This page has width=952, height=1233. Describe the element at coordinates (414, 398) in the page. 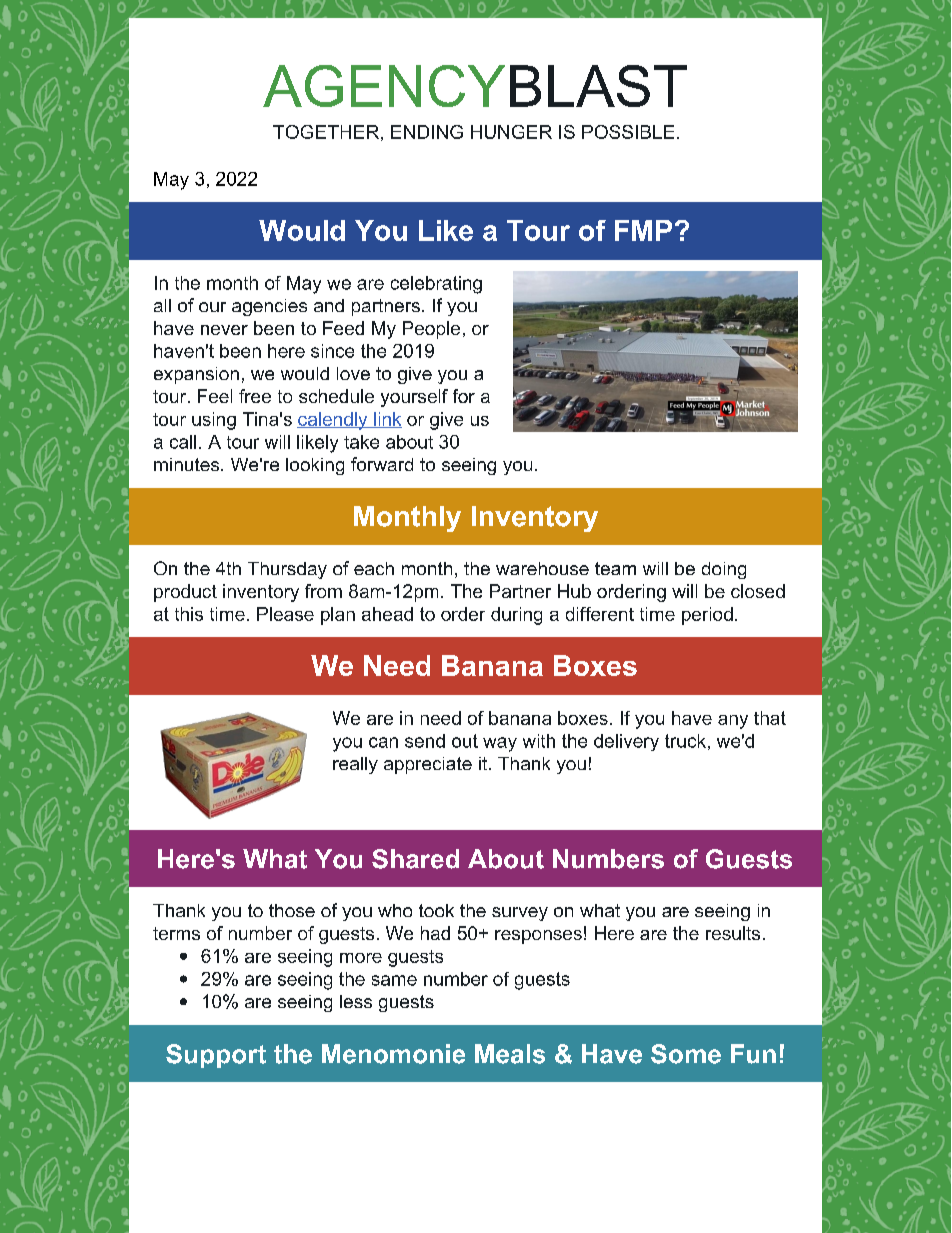

I see `yourself` at that location.
